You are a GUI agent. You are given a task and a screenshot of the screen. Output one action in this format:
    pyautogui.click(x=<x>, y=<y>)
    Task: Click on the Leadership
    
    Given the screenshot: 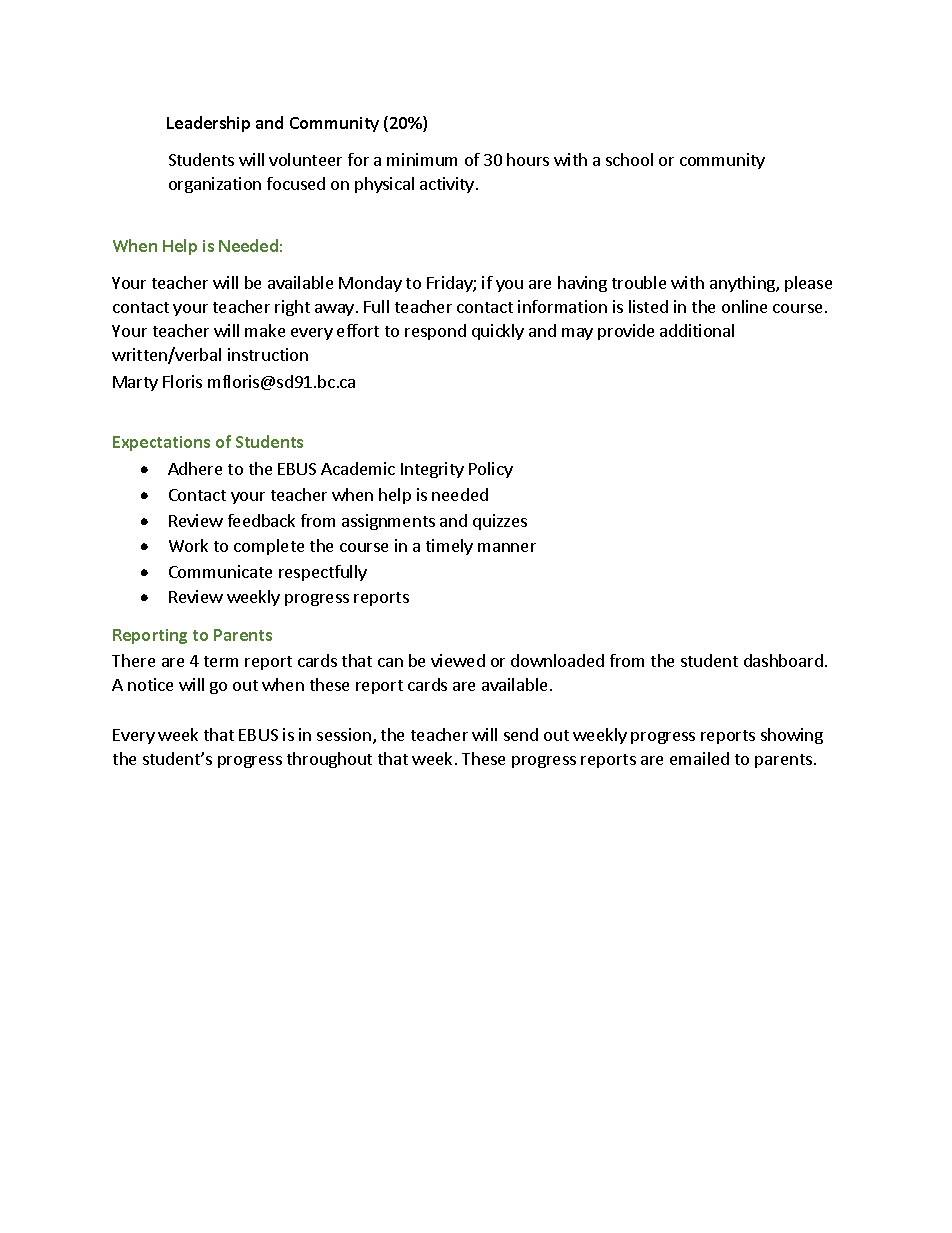 What is the action you would take?
    pyautogui.click(x=208, y=124)
